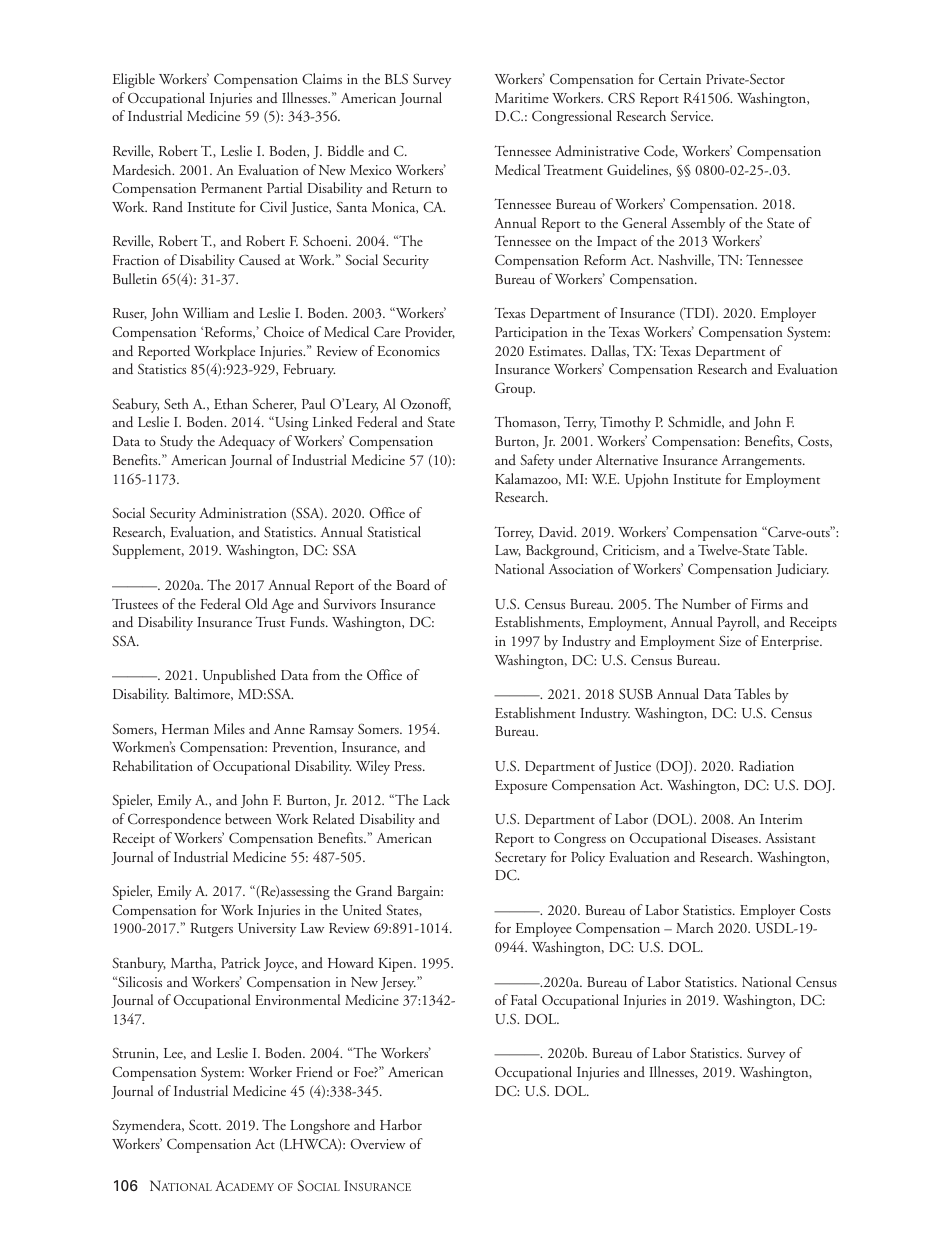 The width and height of the image is (952, 1233). What do you see at coordinates (692, 115) in the image?
I see `Service` at bounding box center [692, 115].
